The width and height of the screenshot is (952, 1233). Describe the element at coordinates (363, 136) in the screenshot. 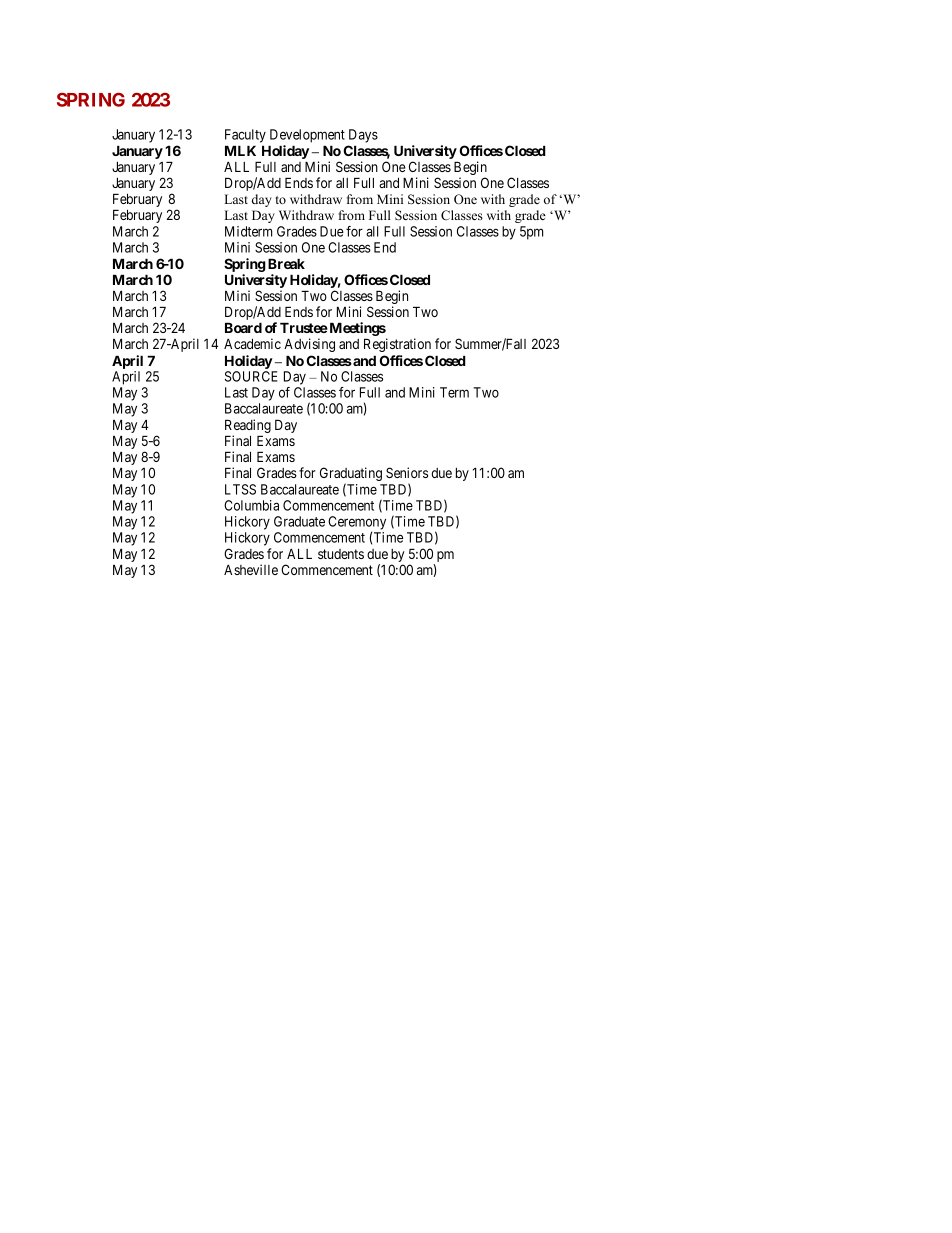

I see `Days` at that location.
